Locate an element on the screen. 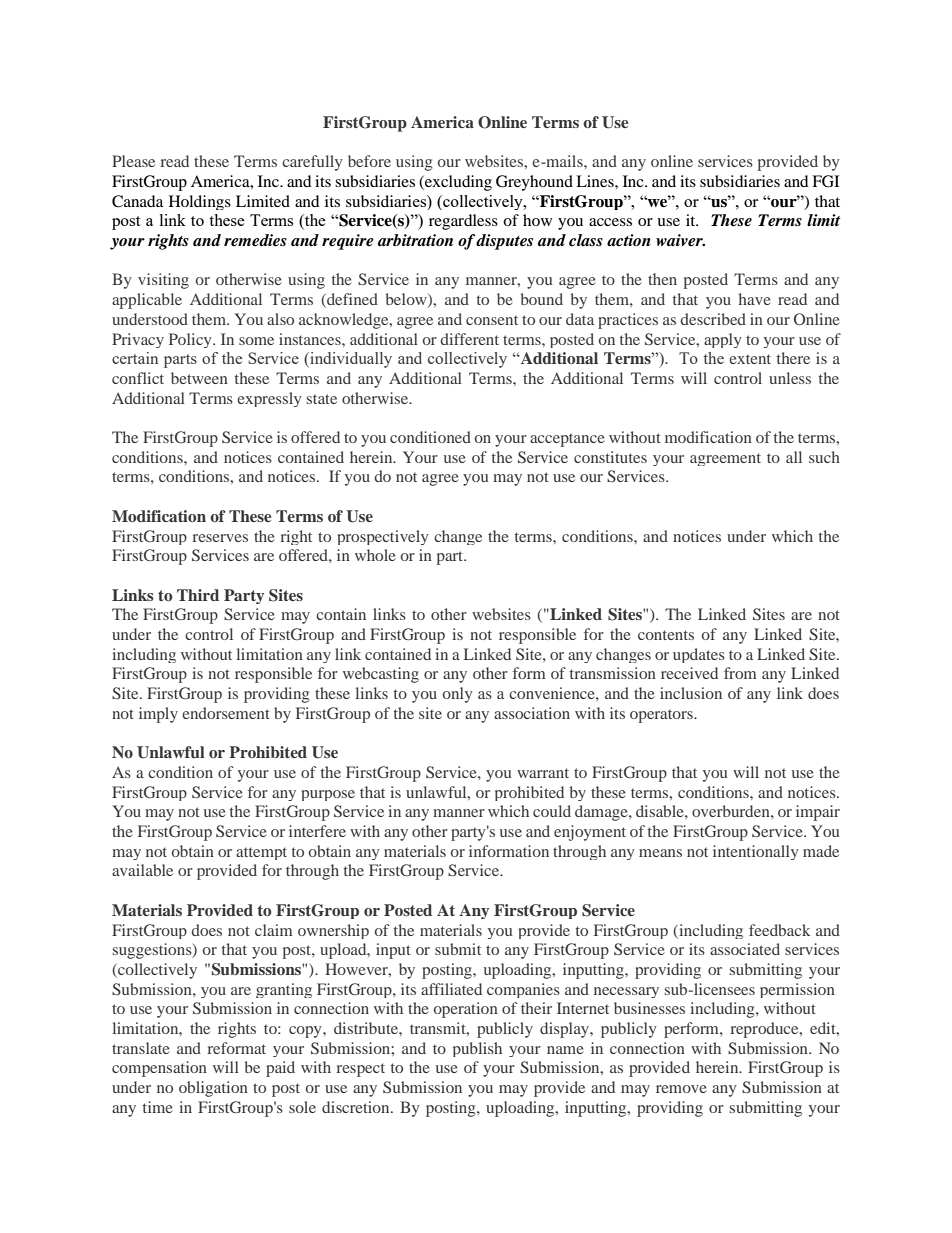 The width and height of the screenshot is (952, 1233). different is located at coordinates (469, 339).
